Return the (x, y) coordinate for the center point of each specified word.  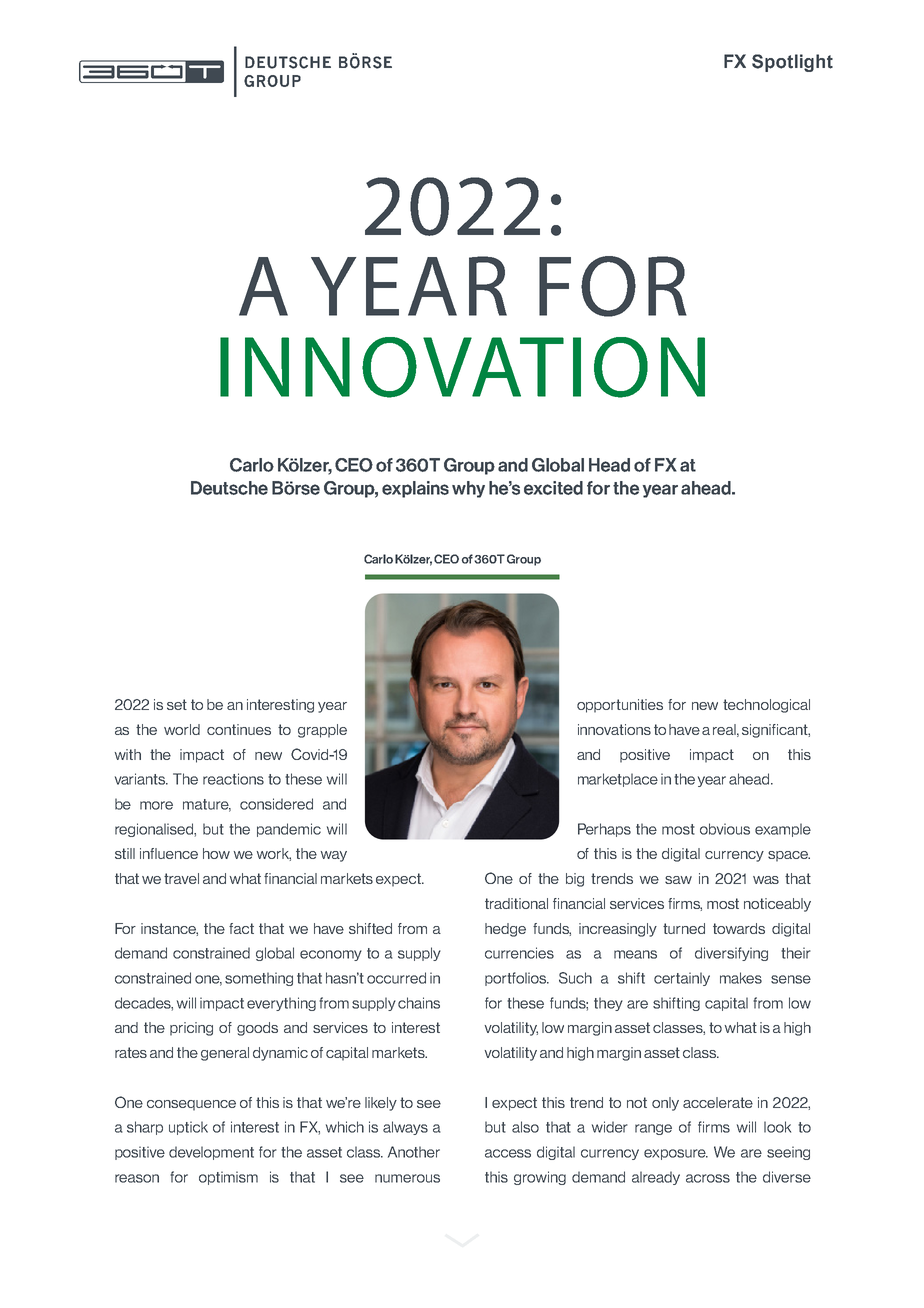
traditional (516, 903)
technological (766, 706)
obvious (725, 829)
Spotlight (792, 63)
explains (415, 489)
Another (414, 1152)
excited (553, 488)
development (211, 1153)
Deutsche (229, 488)
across (708, 1178)
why (468, 489)
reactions (233, 779)
